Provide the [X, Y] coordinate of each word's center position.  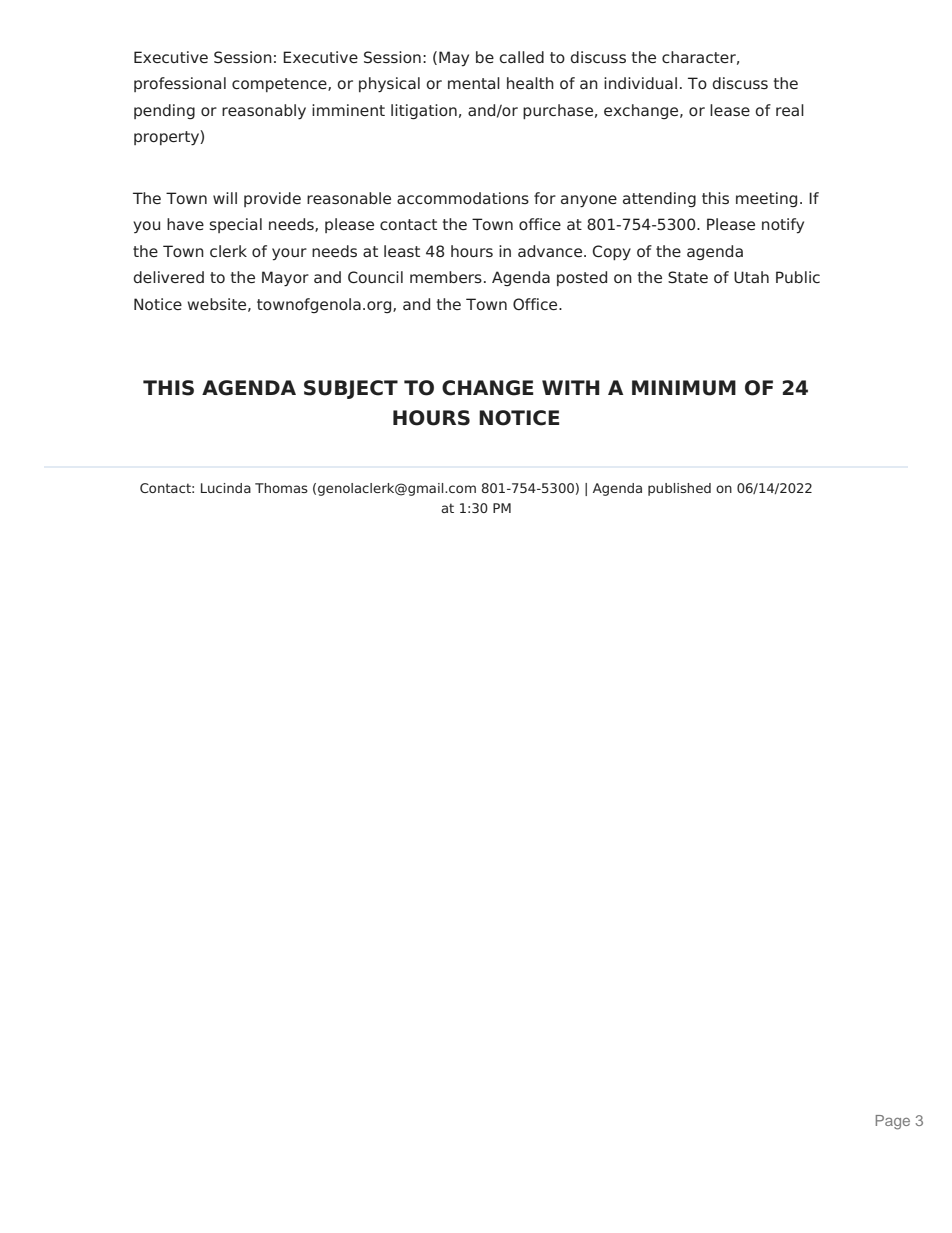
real [790, 110]
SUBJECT [351, 389]
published [679, 489]
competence [280, 85]
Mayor [285, 279]
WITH [571, 387]
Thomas [281, 488]
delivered [168, 277]
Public [798, 277]
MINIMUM [684, 388]
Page [893, 1122]
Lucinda [226, 488]
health [530, 83]
